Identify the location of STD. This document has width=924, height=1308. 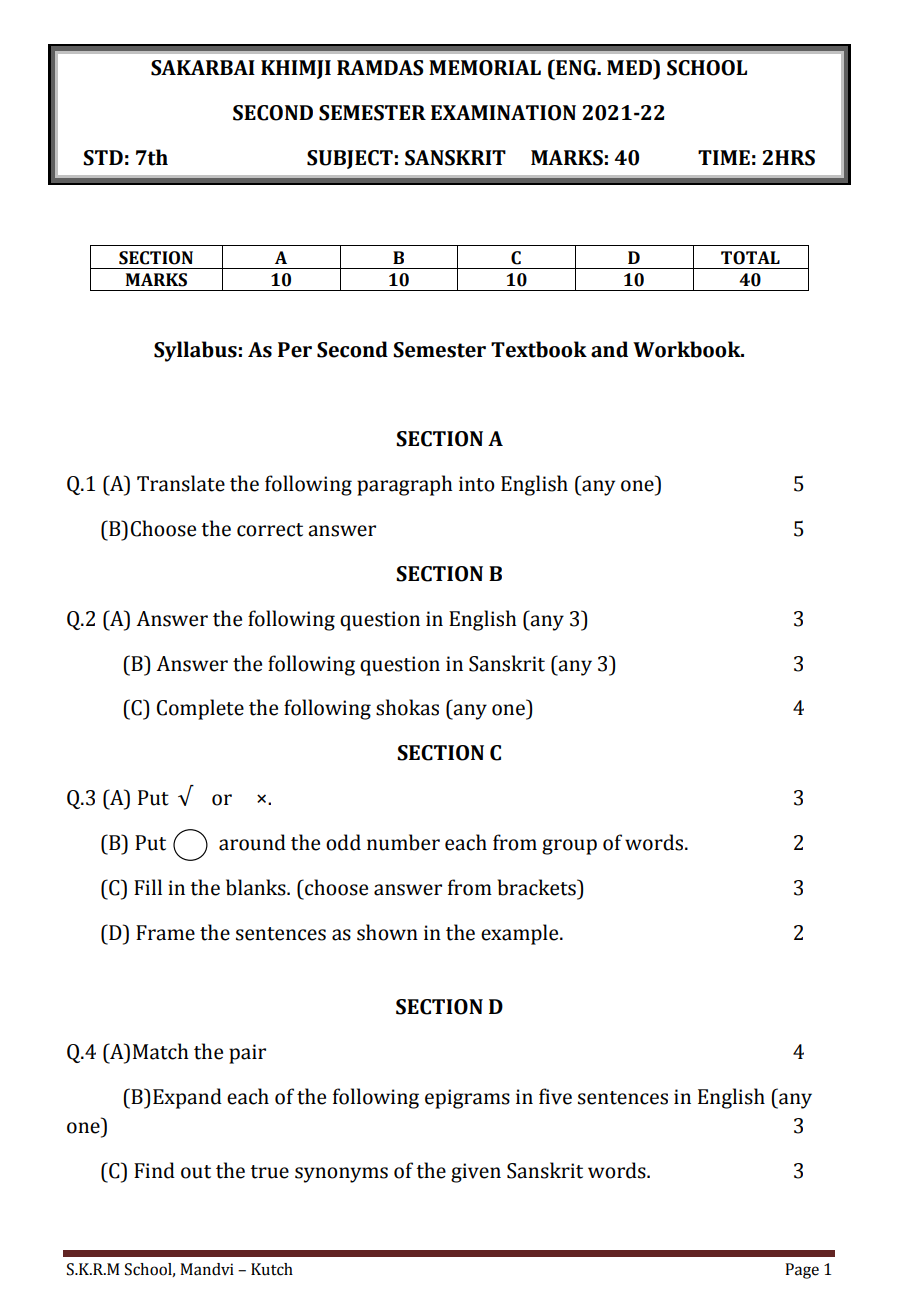
(103, 158).
